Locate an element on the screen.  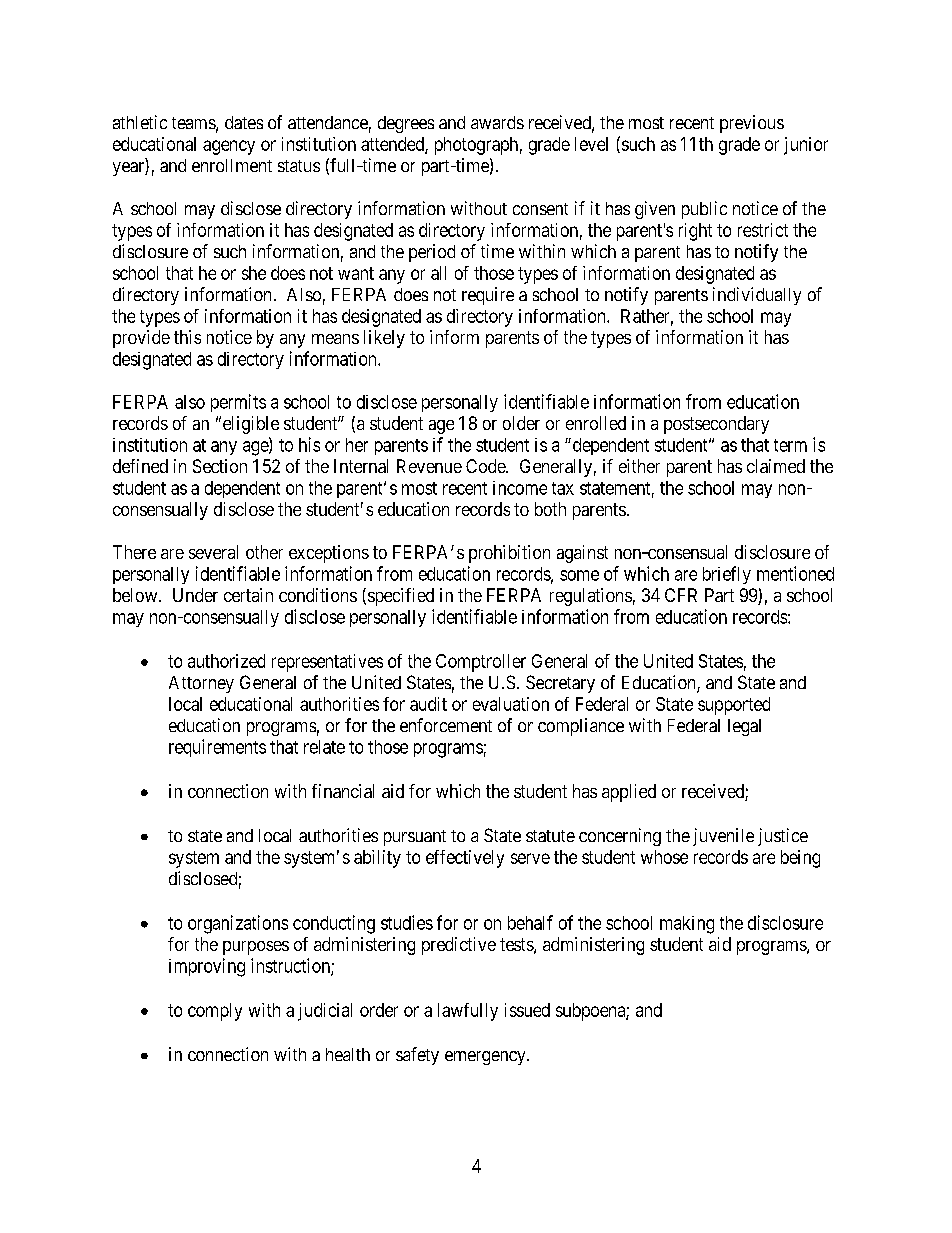
agency is located at coordinates (229, 147).
